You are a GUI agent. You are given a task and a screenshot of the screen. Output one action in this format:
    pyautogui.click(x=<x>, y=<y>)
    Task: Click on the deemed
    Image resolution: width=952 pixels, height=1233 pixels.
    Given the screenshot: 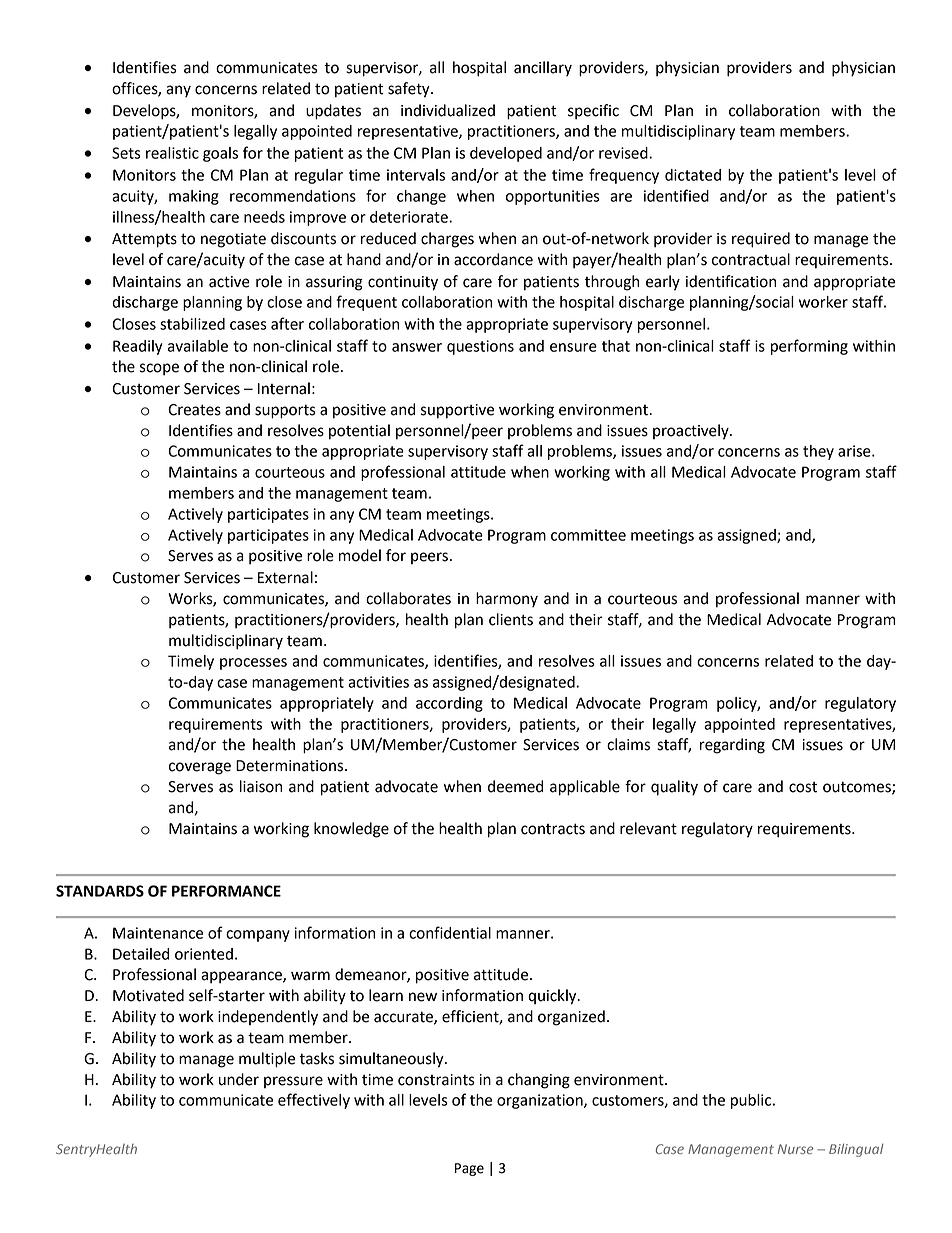 What is the action you would take?
    pyautogui.click(x=515, y=786)
